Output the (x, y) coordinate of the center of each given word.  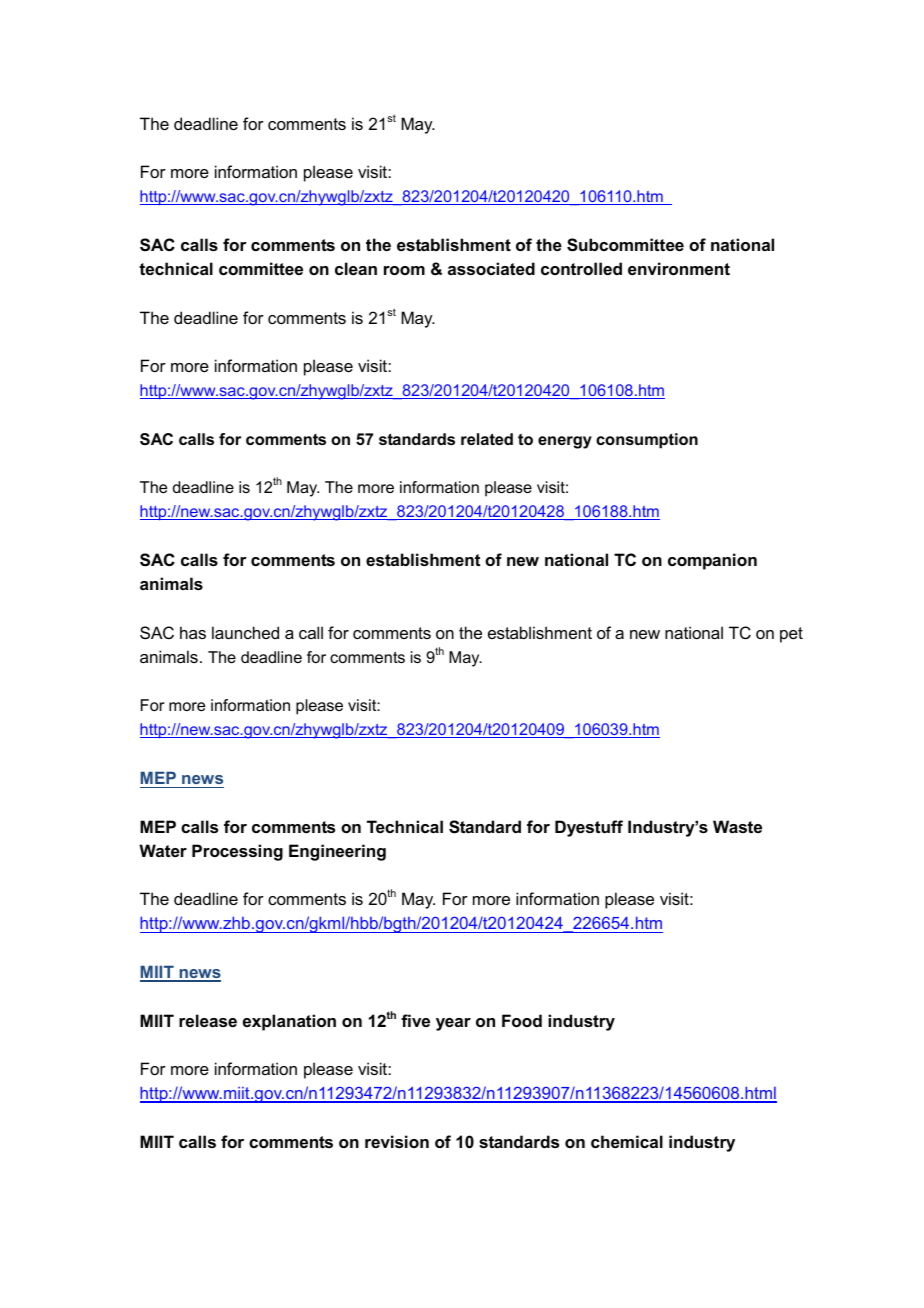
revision (397, 1141)
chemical (627, 1141)
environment (679, 268)
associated (491, 268)
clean (356, 268)
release (208, 1020)
